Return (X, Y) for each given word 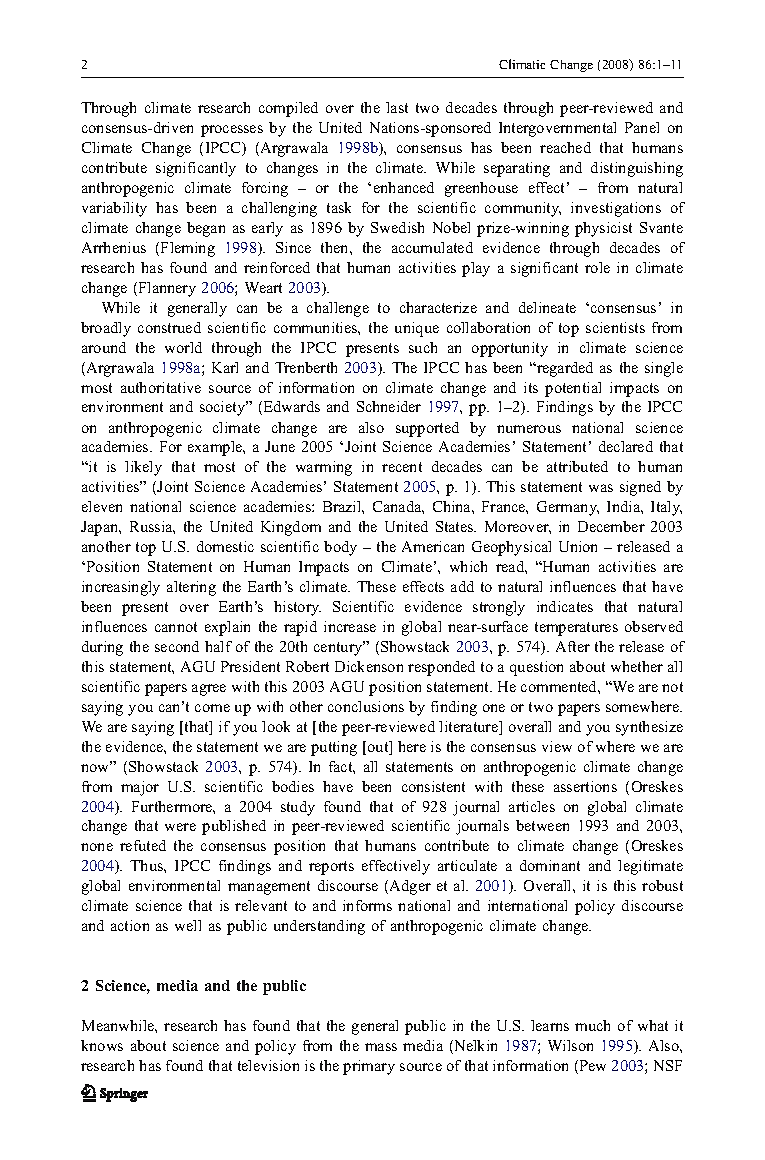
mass (381, 1047)
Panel (642, 127)
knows (102, 1045)
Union (578, 546)
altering (191, 588)
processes (232, 131)
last (397, 107)
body (340, 548)
